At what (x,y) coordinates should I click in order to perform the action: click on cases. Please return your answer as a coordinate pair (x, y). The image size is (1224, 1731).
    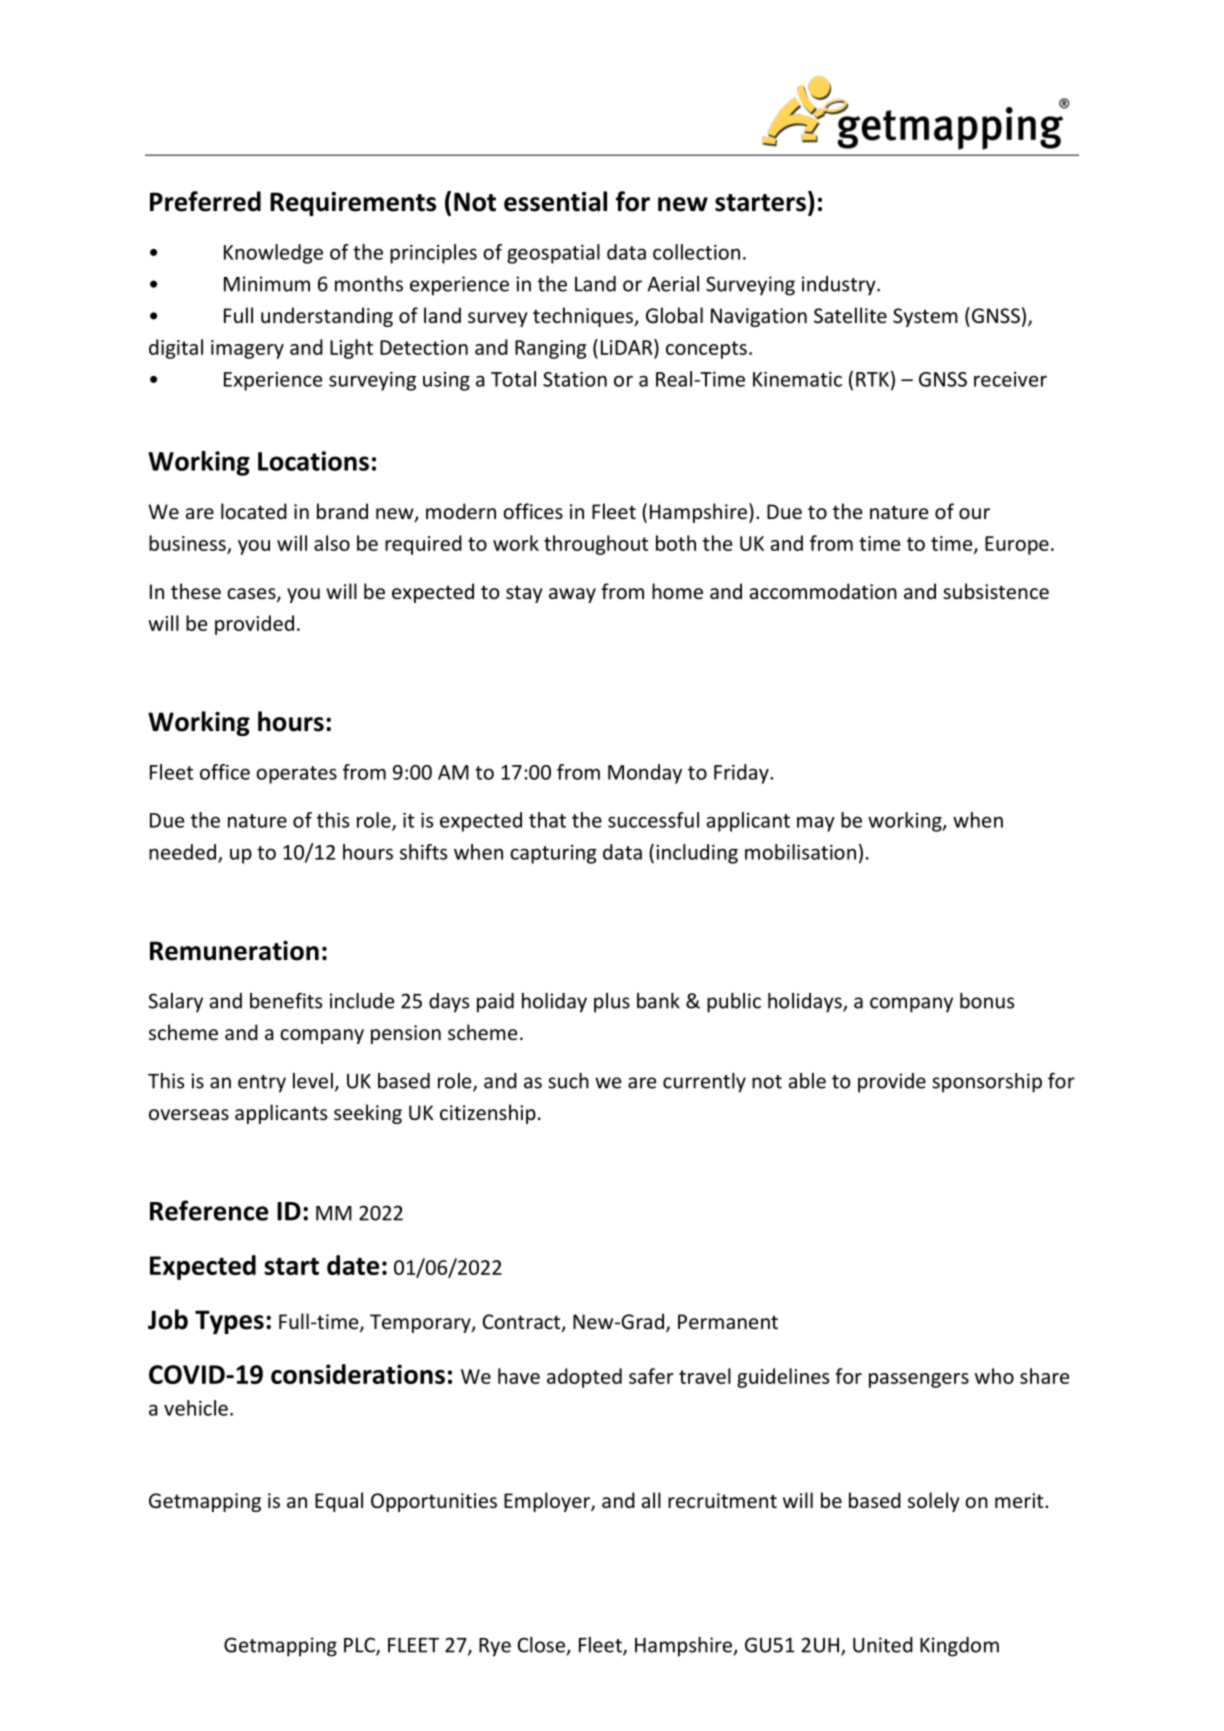
    Looking at the image, I should click on (252, 595).
